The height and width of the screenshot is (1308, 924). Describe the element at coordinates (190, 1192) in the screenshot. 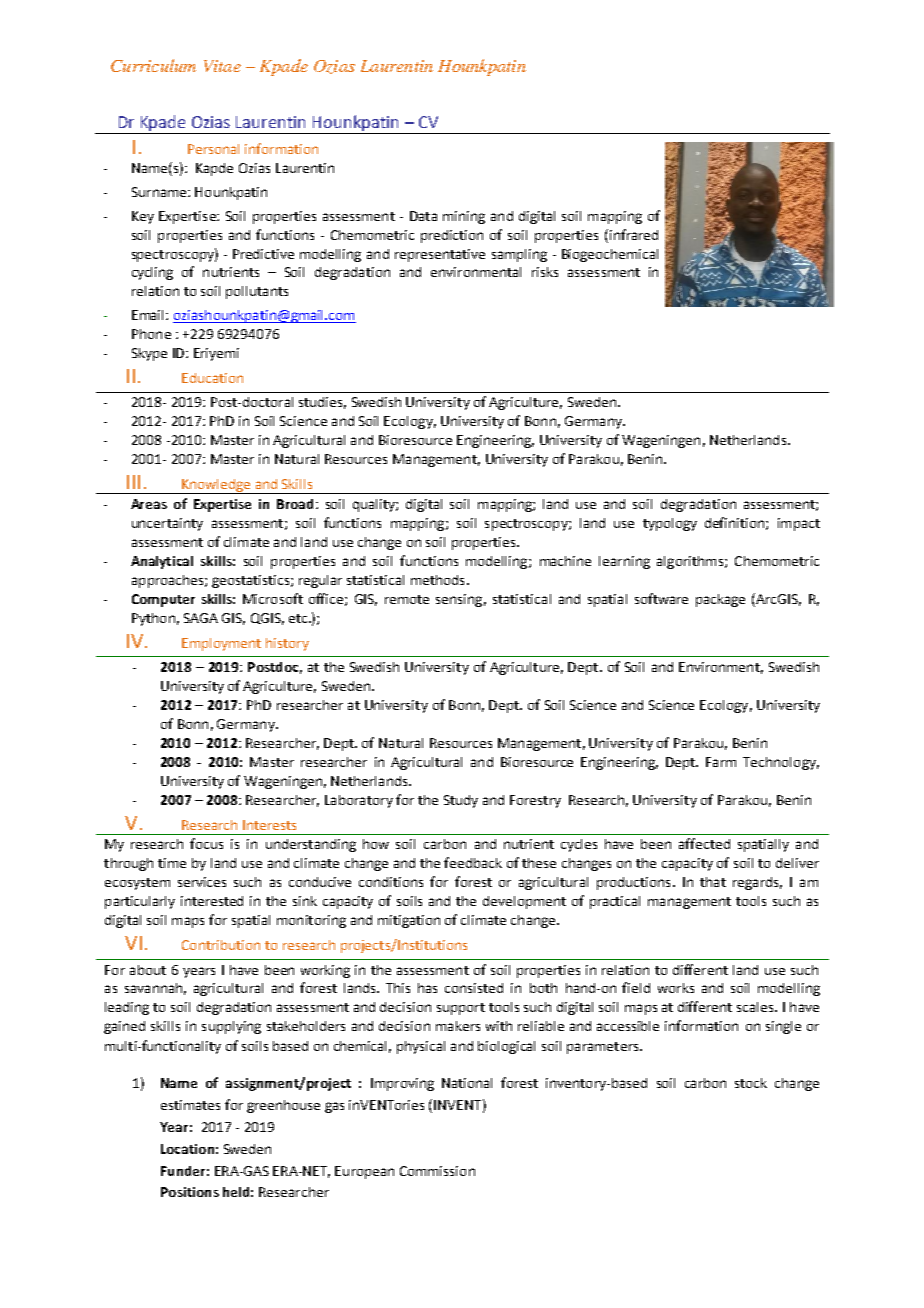

I see `Positions` at that location.
